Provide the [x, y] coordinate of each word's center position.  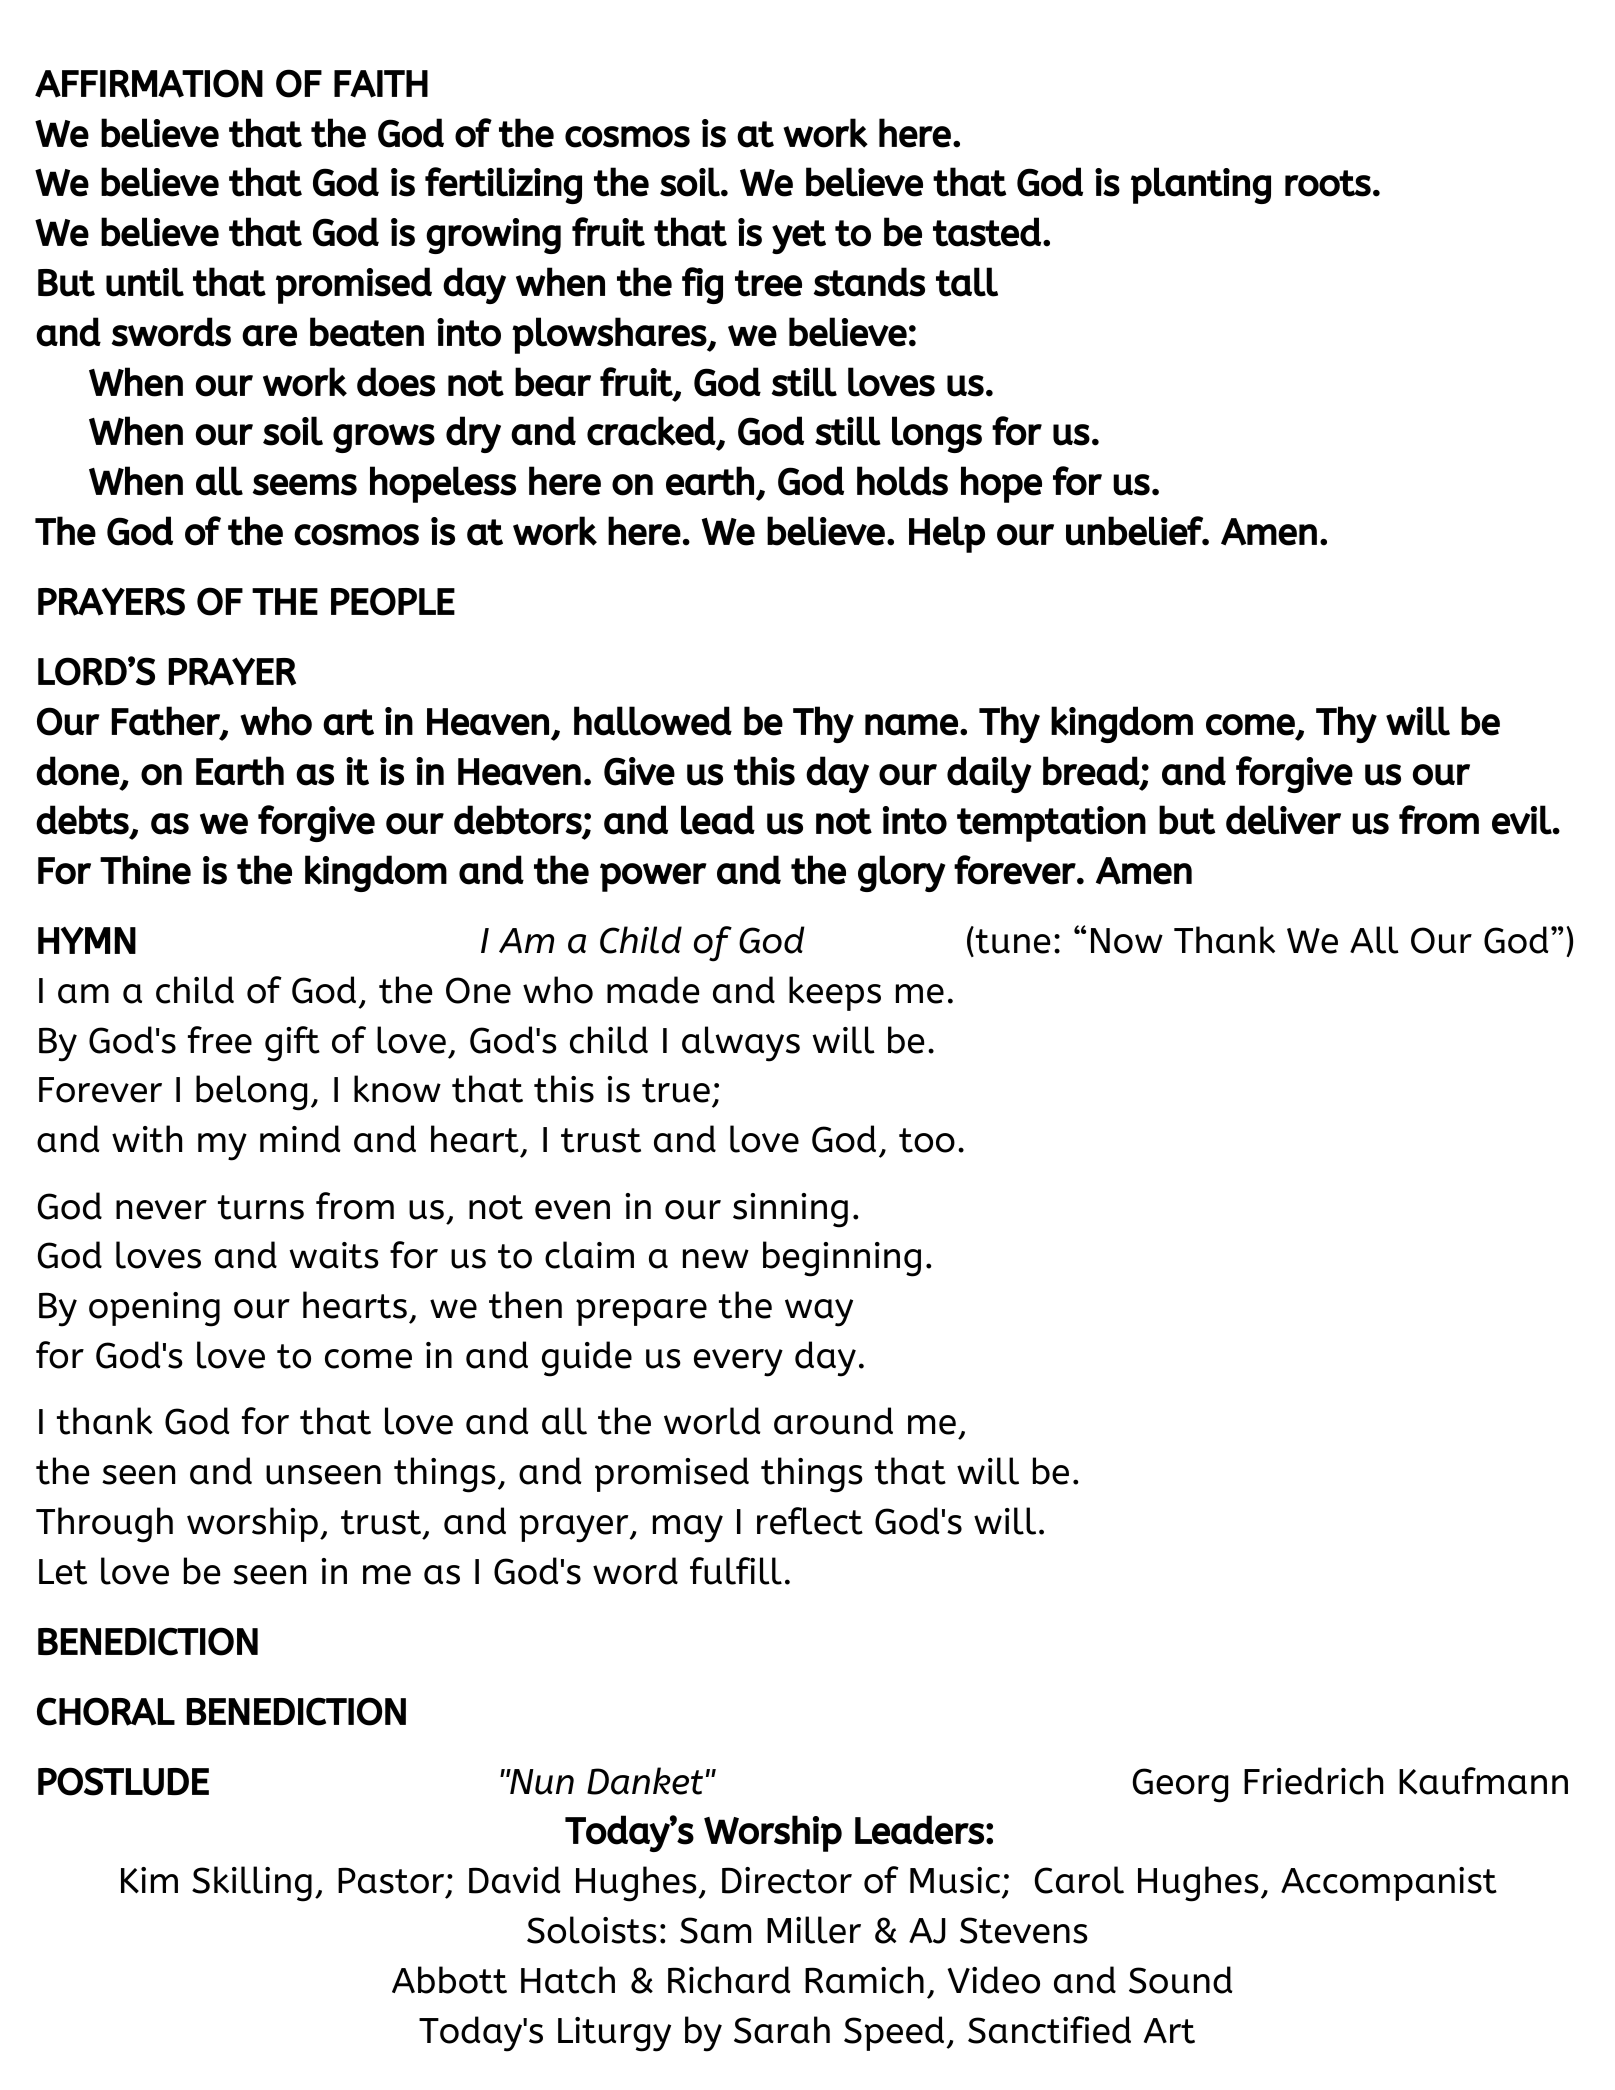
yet [799, 237]
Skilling [252, 1884]
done [79, 772]
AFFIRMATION [149, 83]
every [738, 1363]
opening [154, 1309]
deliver [1283, 820]
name [913, 725]
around [833, 1421]
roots [1328, 183]
